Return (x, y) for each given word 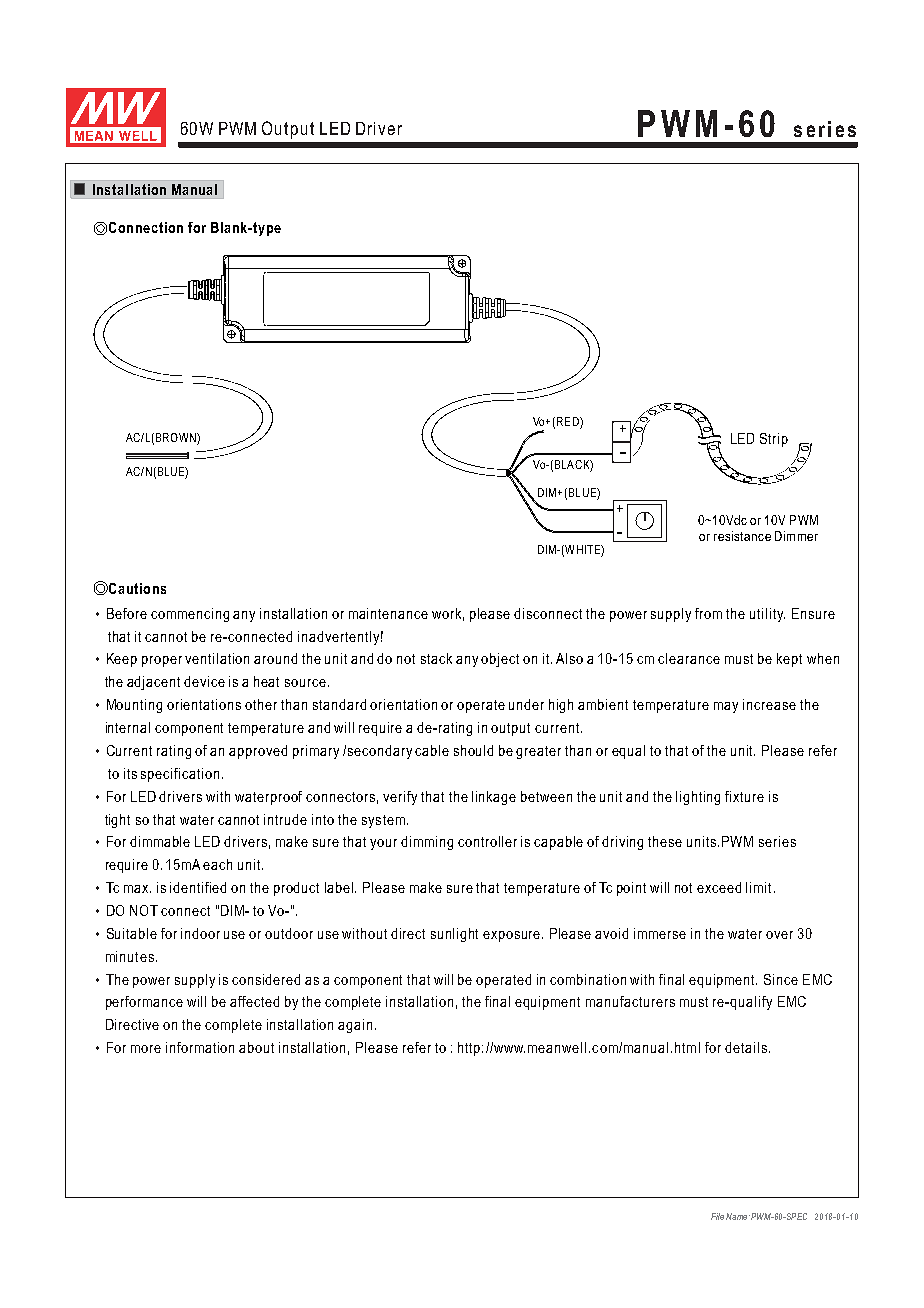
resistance (742, 536)
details (746, 1047)
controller (487, 841)
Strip (774, 440)
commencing (190, 615)
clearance (689, 658)
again (355, 1026)
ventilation (217, 658)
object (500, 660)
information (200, 1047)
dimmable (160, 841)
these (665, 841)
